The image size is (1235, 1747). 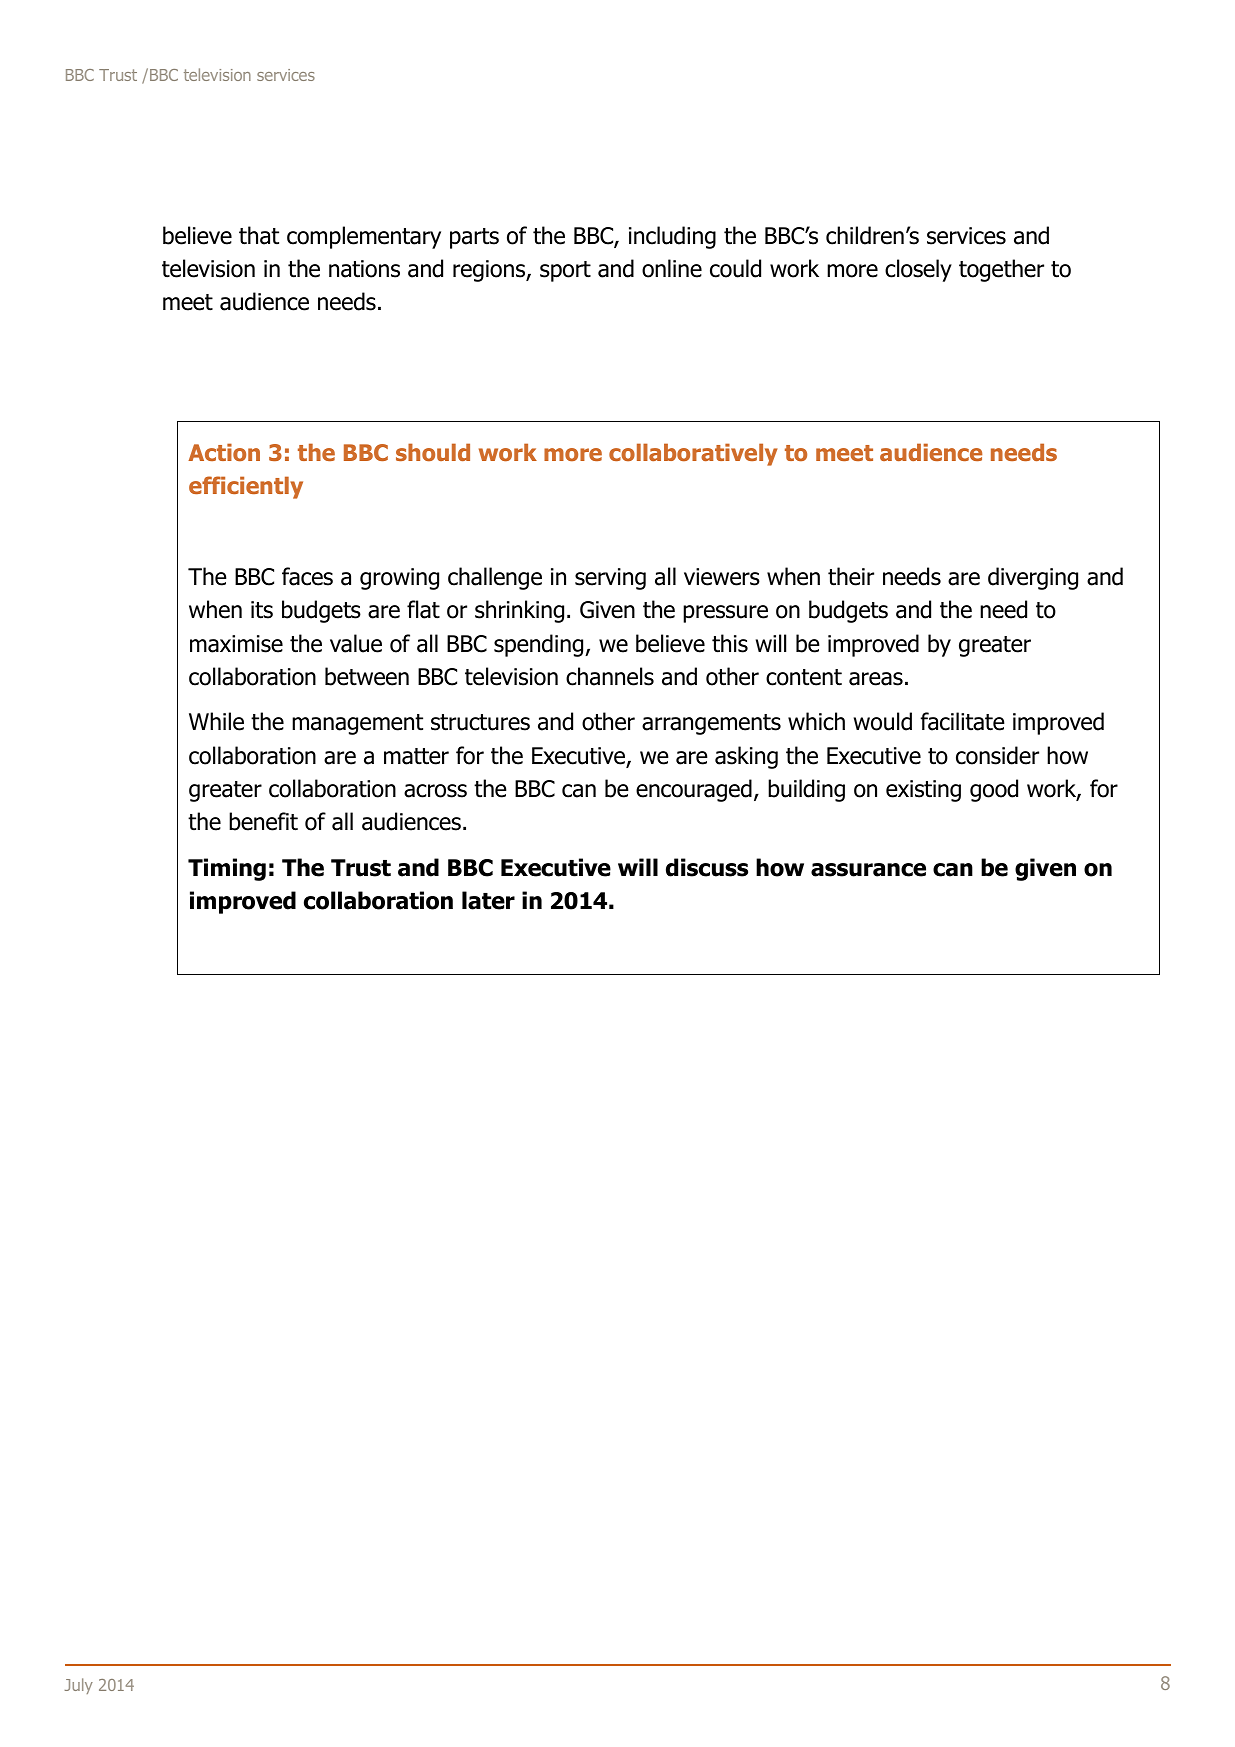 I want to click on discuss, so click(x=707, y=867).
